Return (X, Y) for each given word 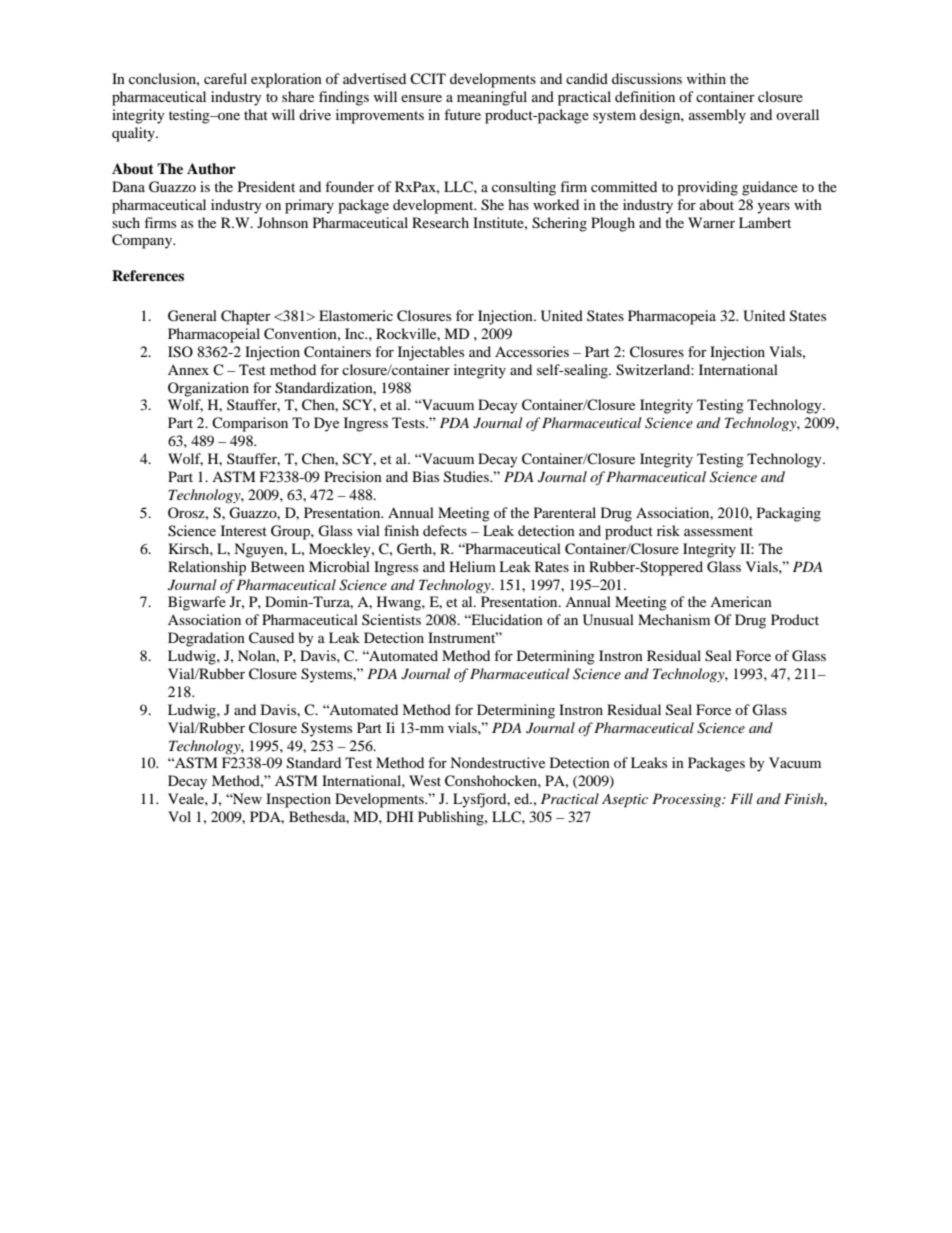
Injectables (431, 353)
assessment (718, 531)
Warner (711, 222)
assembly (717, 116)
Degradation (206, 639)
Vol (179, 816)
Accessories (532, 351)
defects (445, 530)
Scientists (391, 619)
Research (440, 222)
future (462, 114)
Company (143, 241)
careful (225, 78)
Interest (244, 530)
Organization (208, 389)
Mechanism (674, 619)
